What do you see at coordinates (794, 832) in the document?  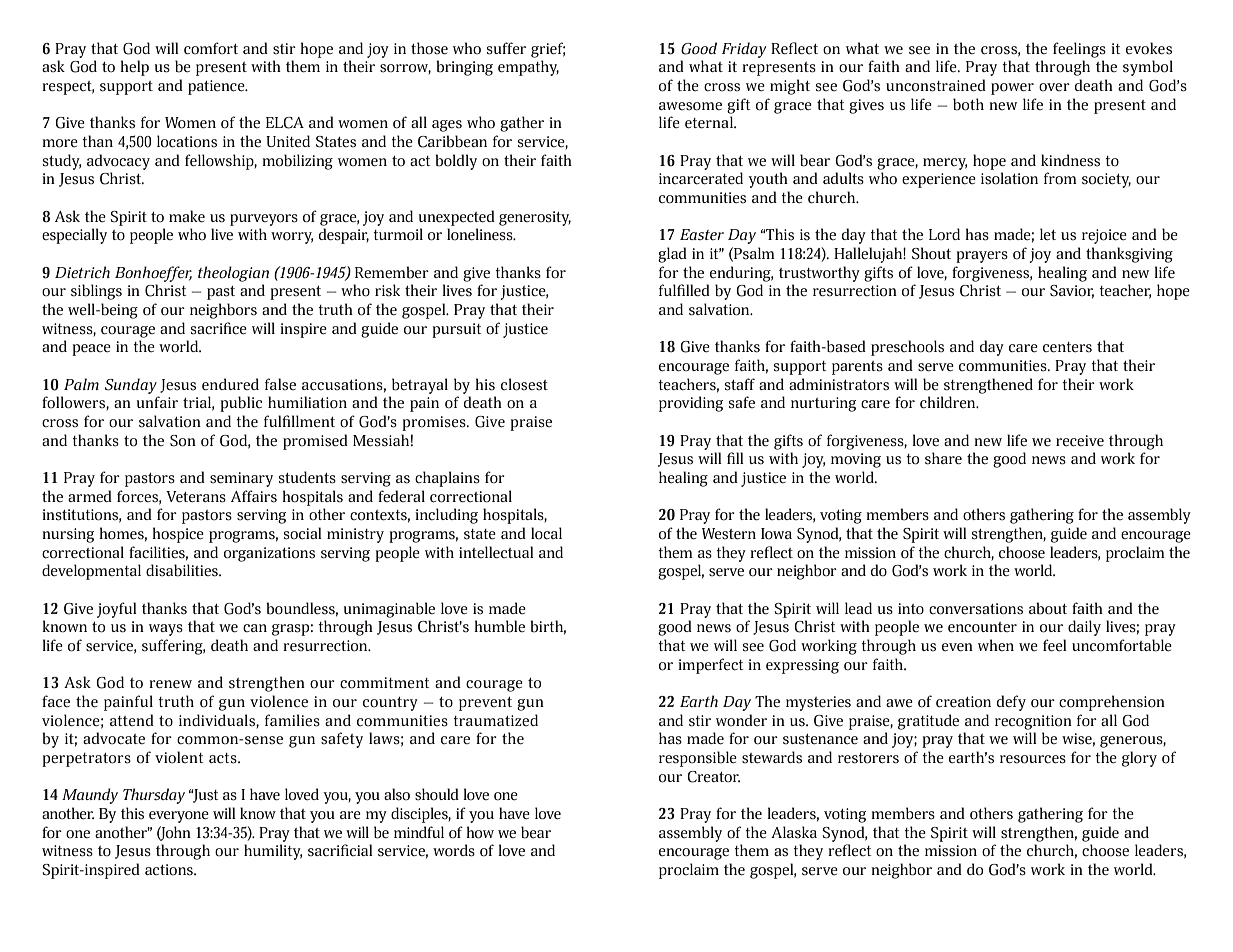 I see `Alaska` at bounding box center [794, 832].
